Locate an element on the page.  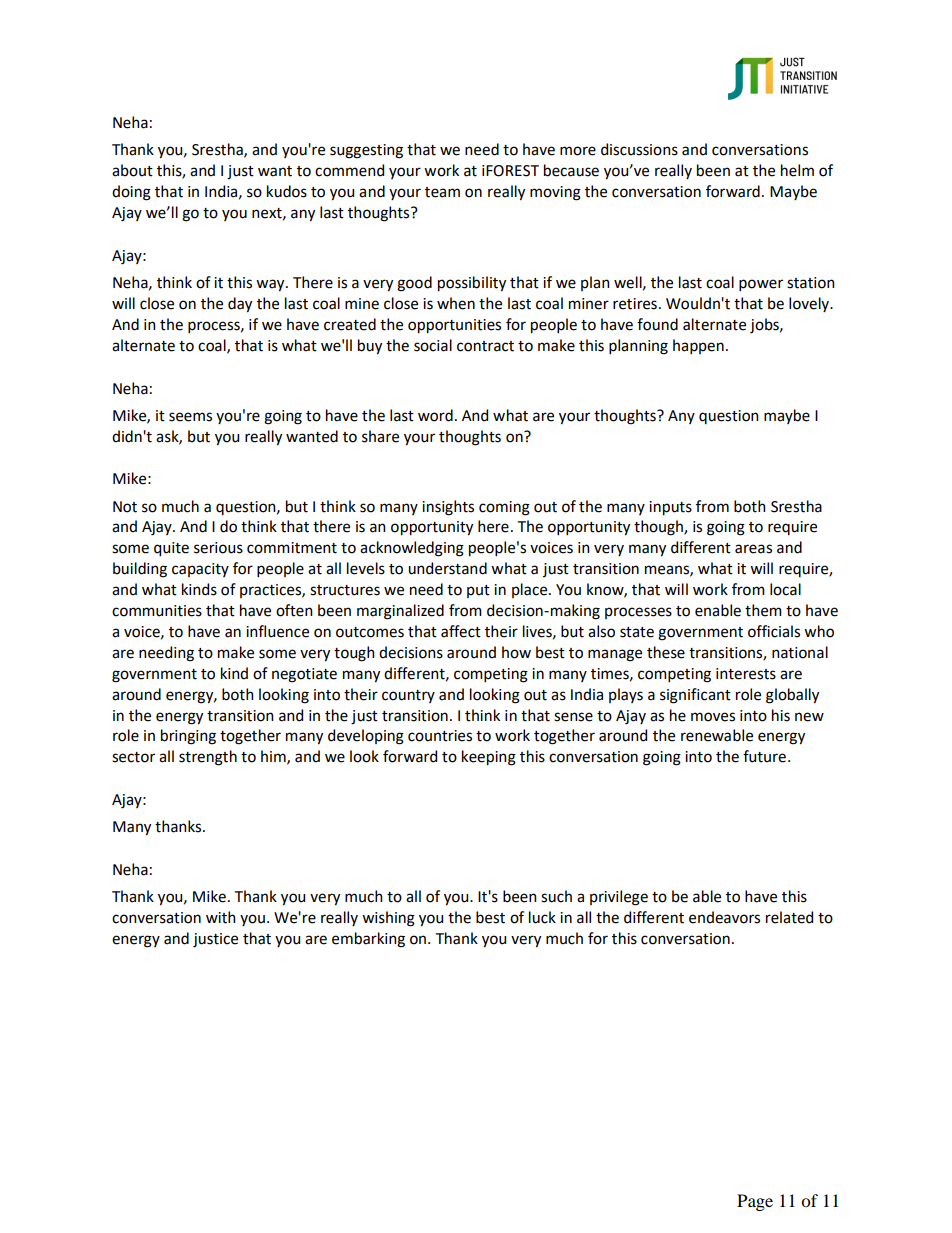
areas is located at coordinates (753, 549).
